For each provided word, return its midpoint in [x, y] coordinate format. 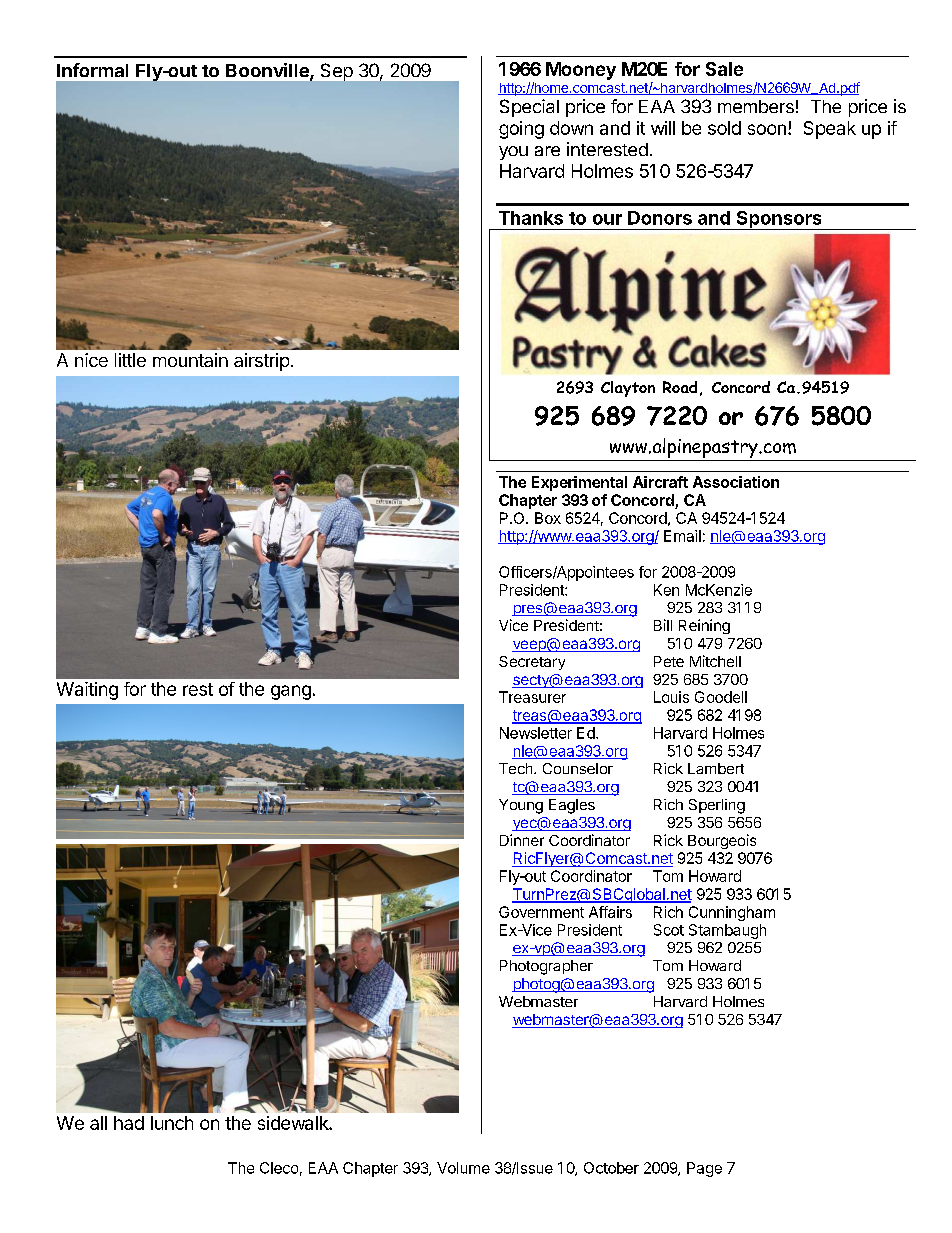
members [756, 106]
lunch [172, 1123]
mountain [190, 360]
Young [521, 806]
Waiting [87, 691]
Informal [92, 70]
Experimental [579, 483]
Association [736, 482]
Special [529, 108]
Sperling [717, 806]
